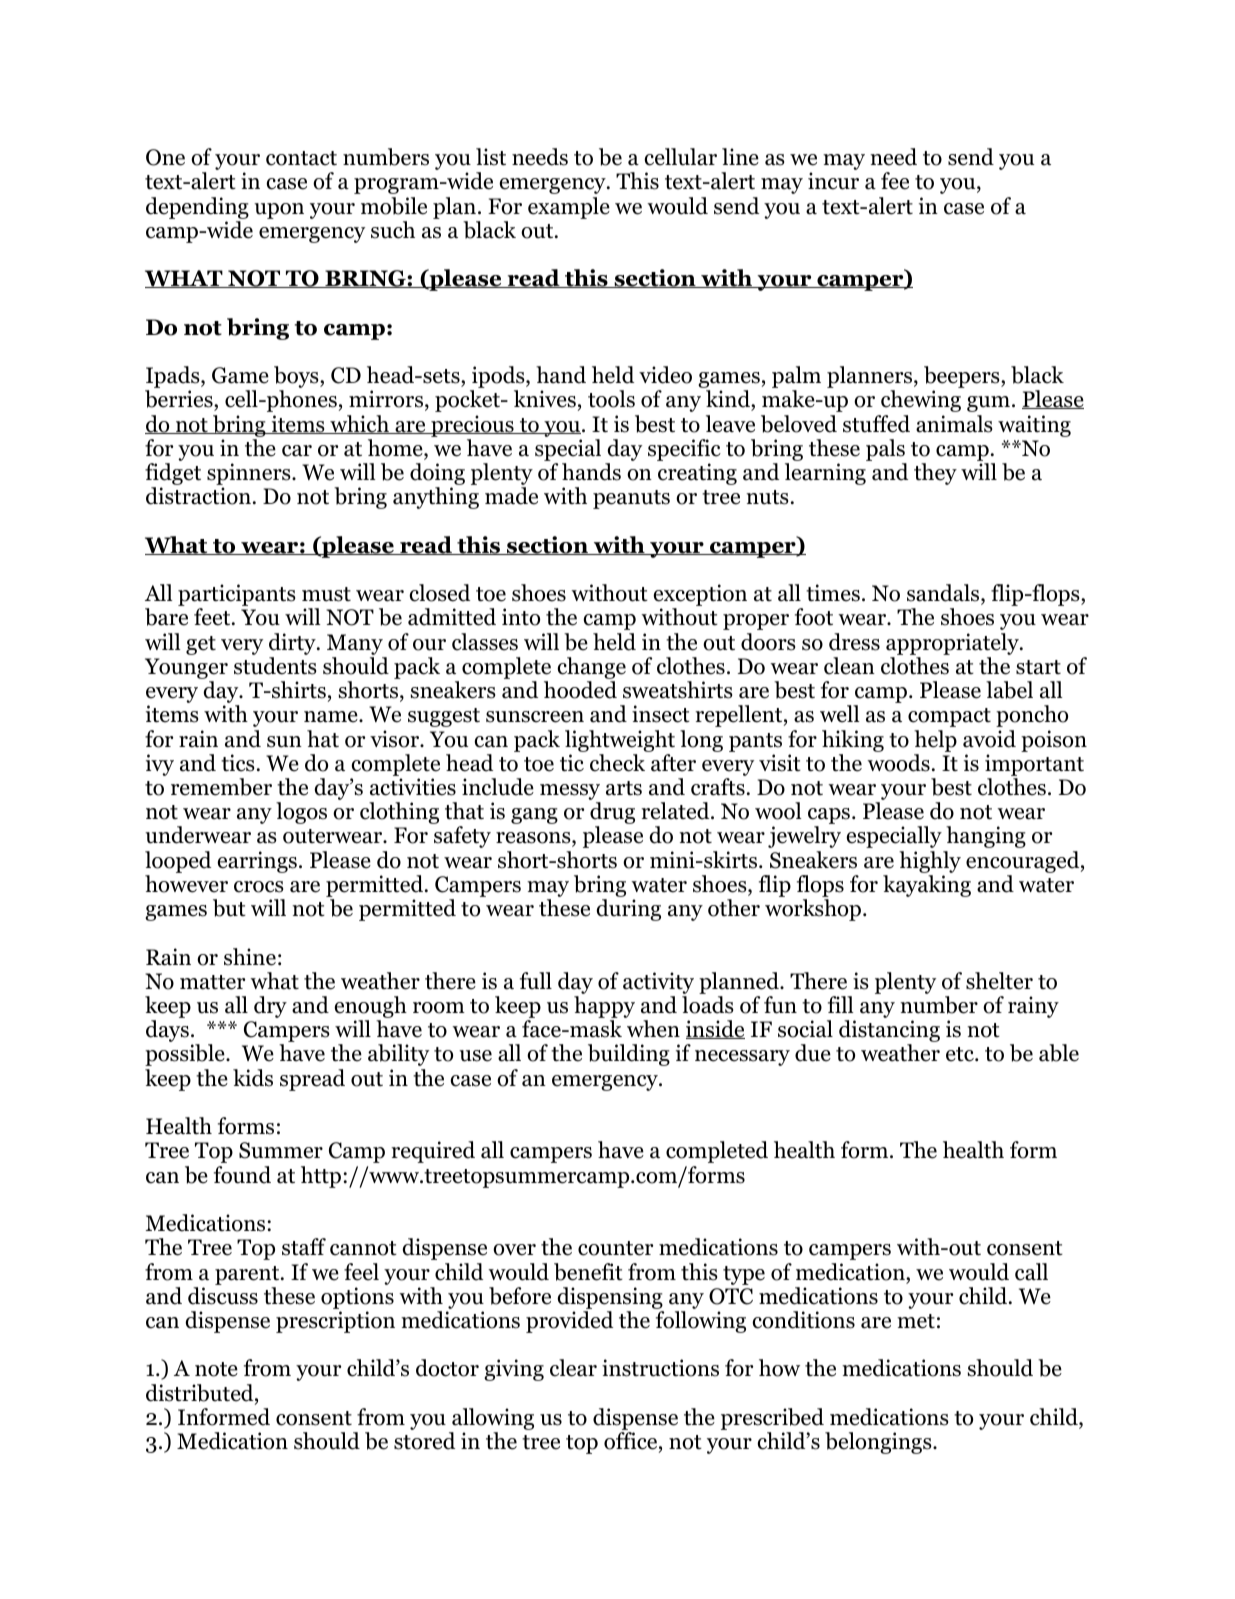  Describe the element at coordinates (986, 837) in the page. I see `hanging` at that location.
